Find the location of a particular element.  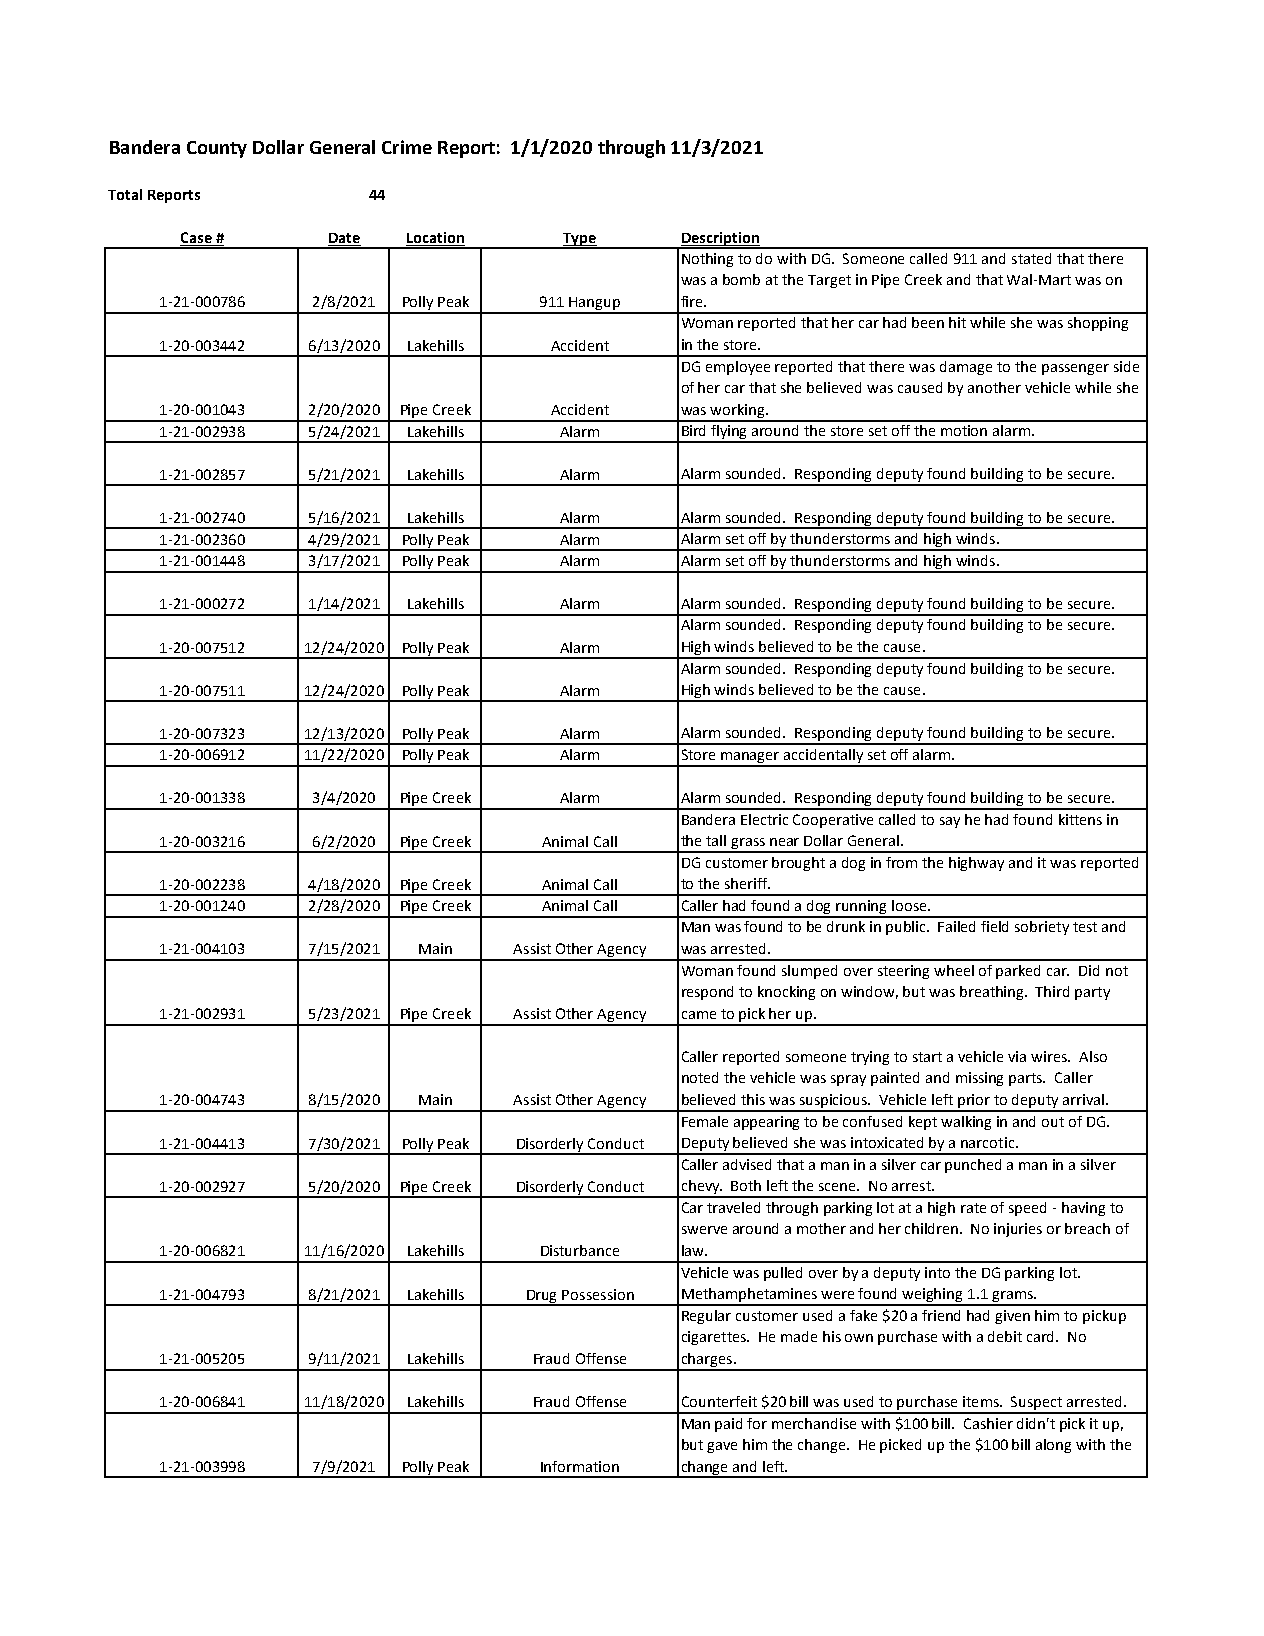

say is located at coordinates (950, 822).
